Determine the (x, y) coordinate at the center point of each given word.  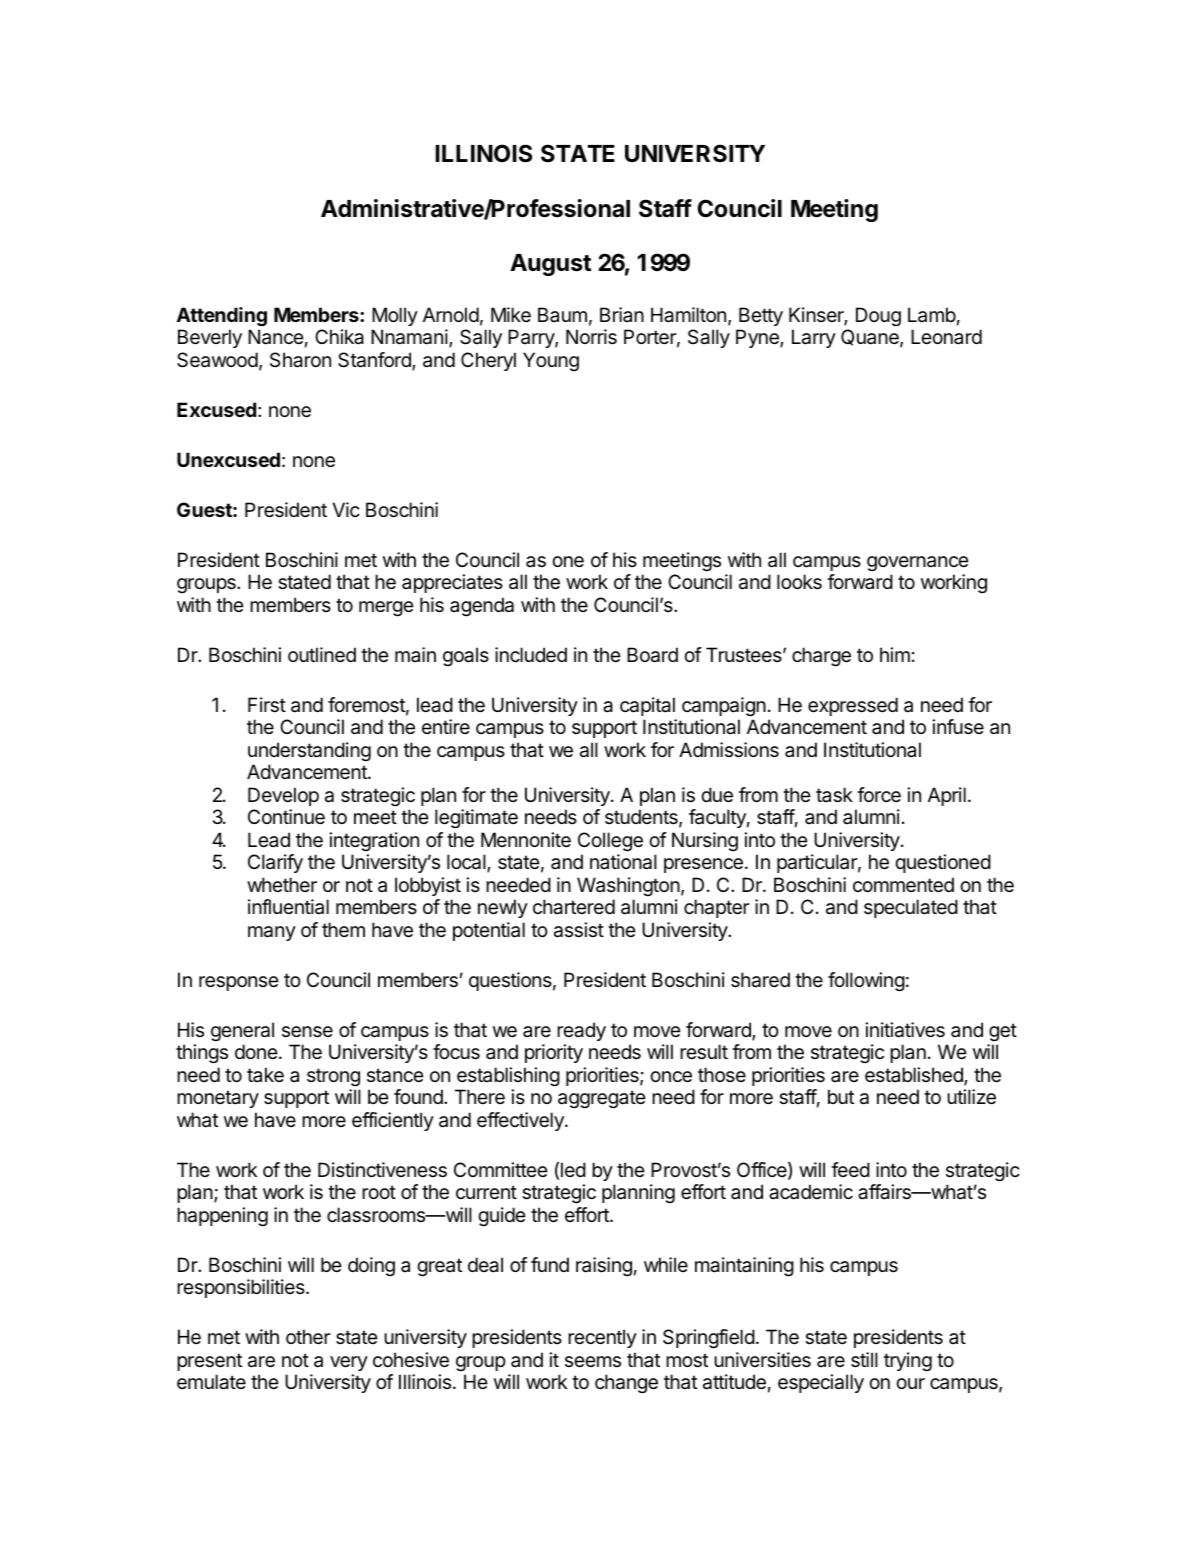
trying (908, 1362)
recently (602, 1338)
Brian (622, 314)
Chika (339, 337)
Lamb (932, 315)
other (308, 1337)
